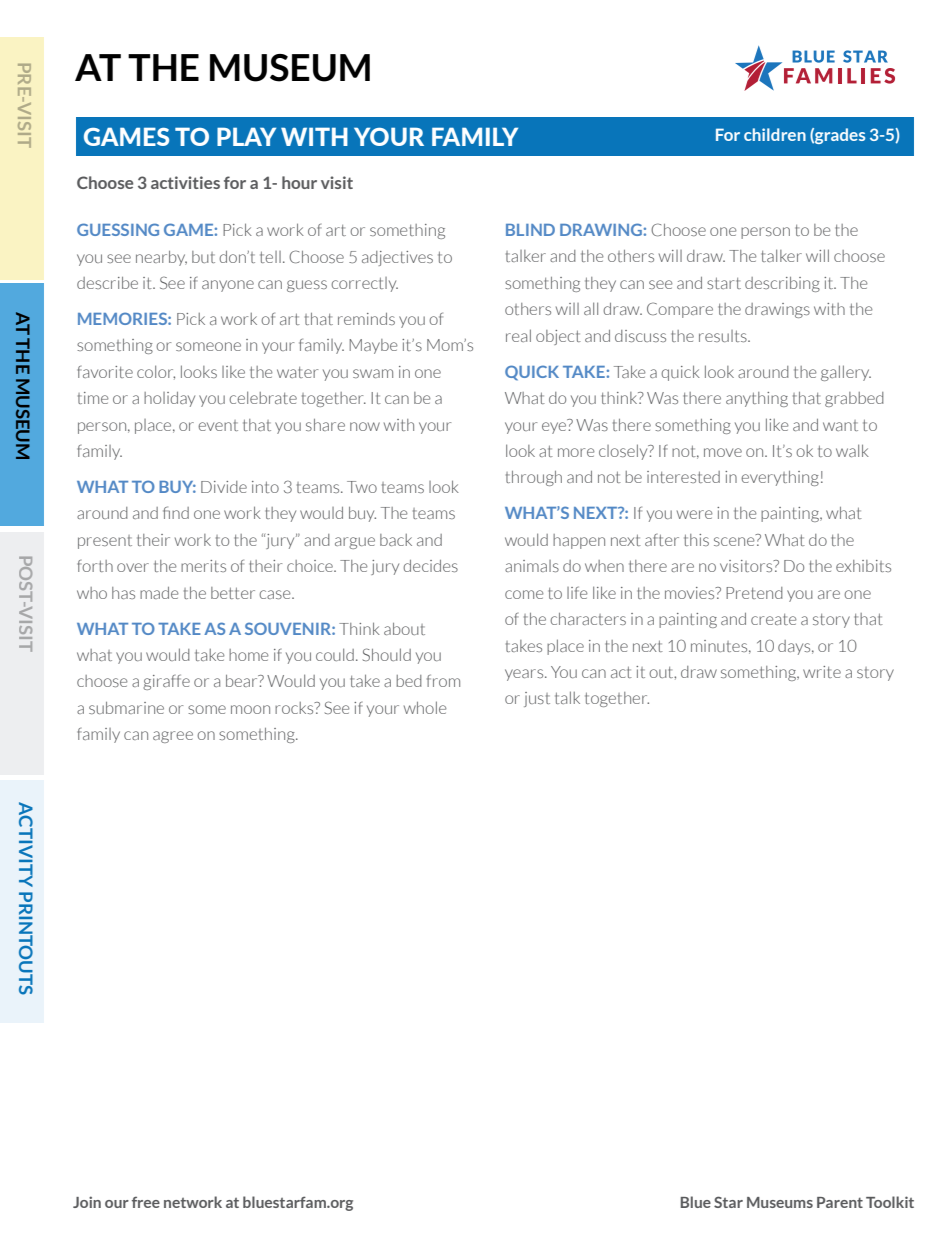 The image size is (952, 1233). Describe the element at coordinates (146, 1202) in the page. I see `free` at that location.
